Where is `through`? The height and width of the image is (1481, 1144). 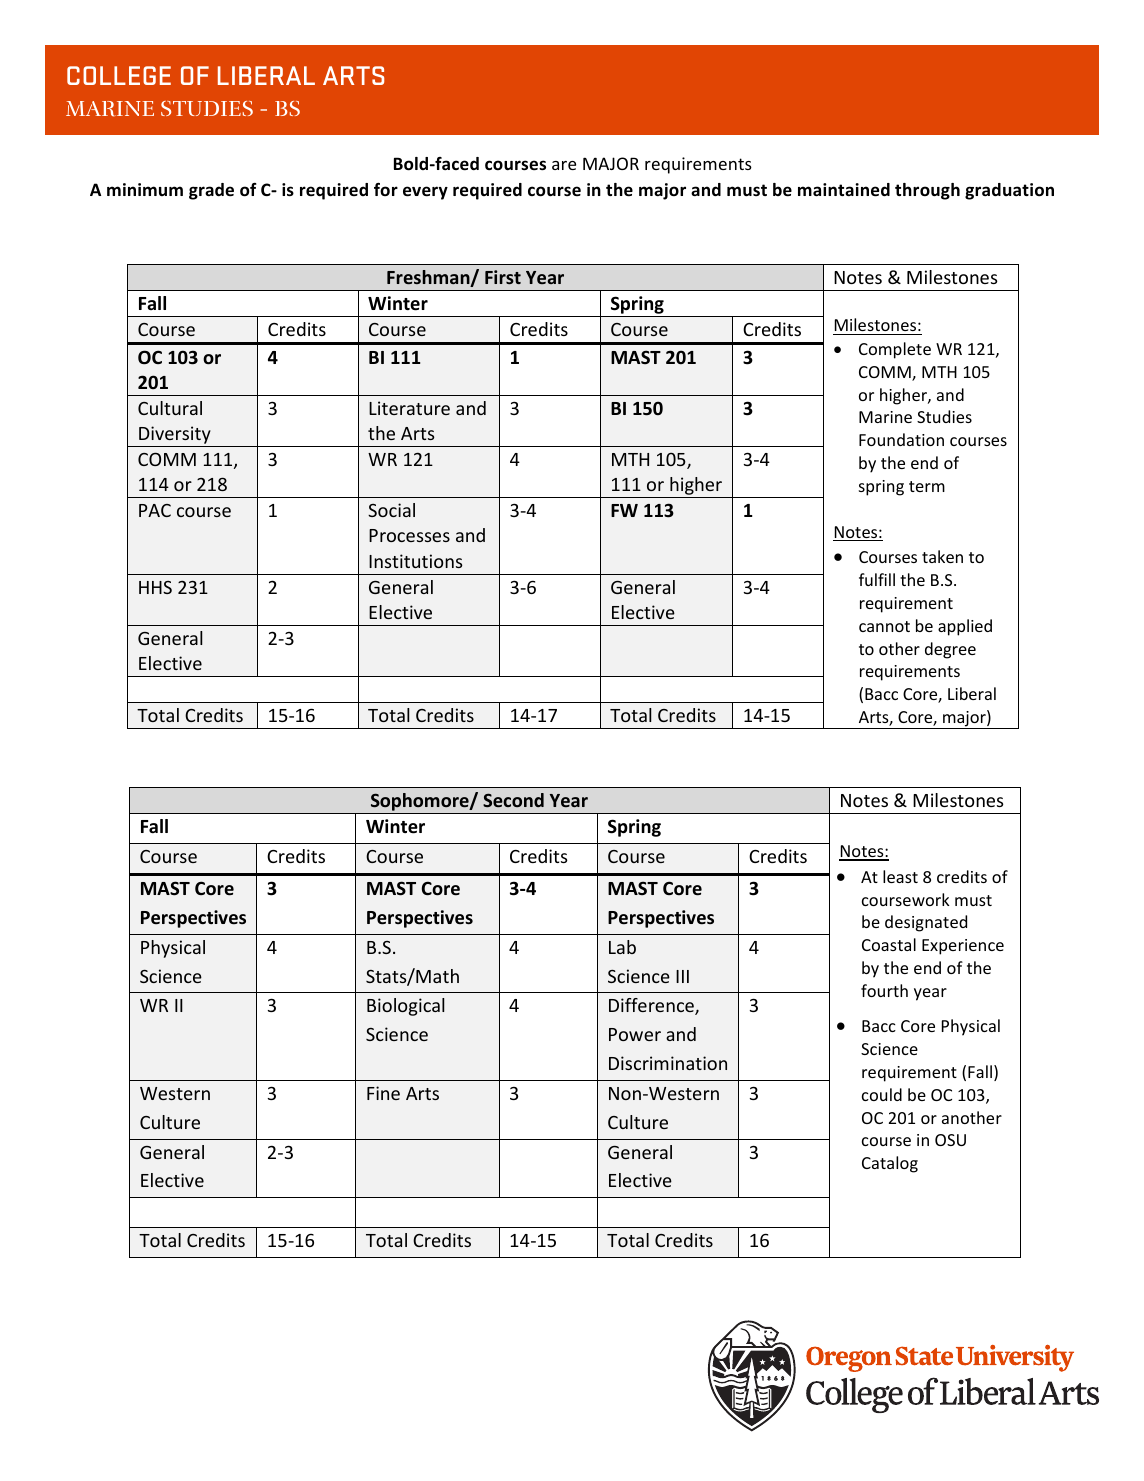 through is located at coordinates (927, 191).
